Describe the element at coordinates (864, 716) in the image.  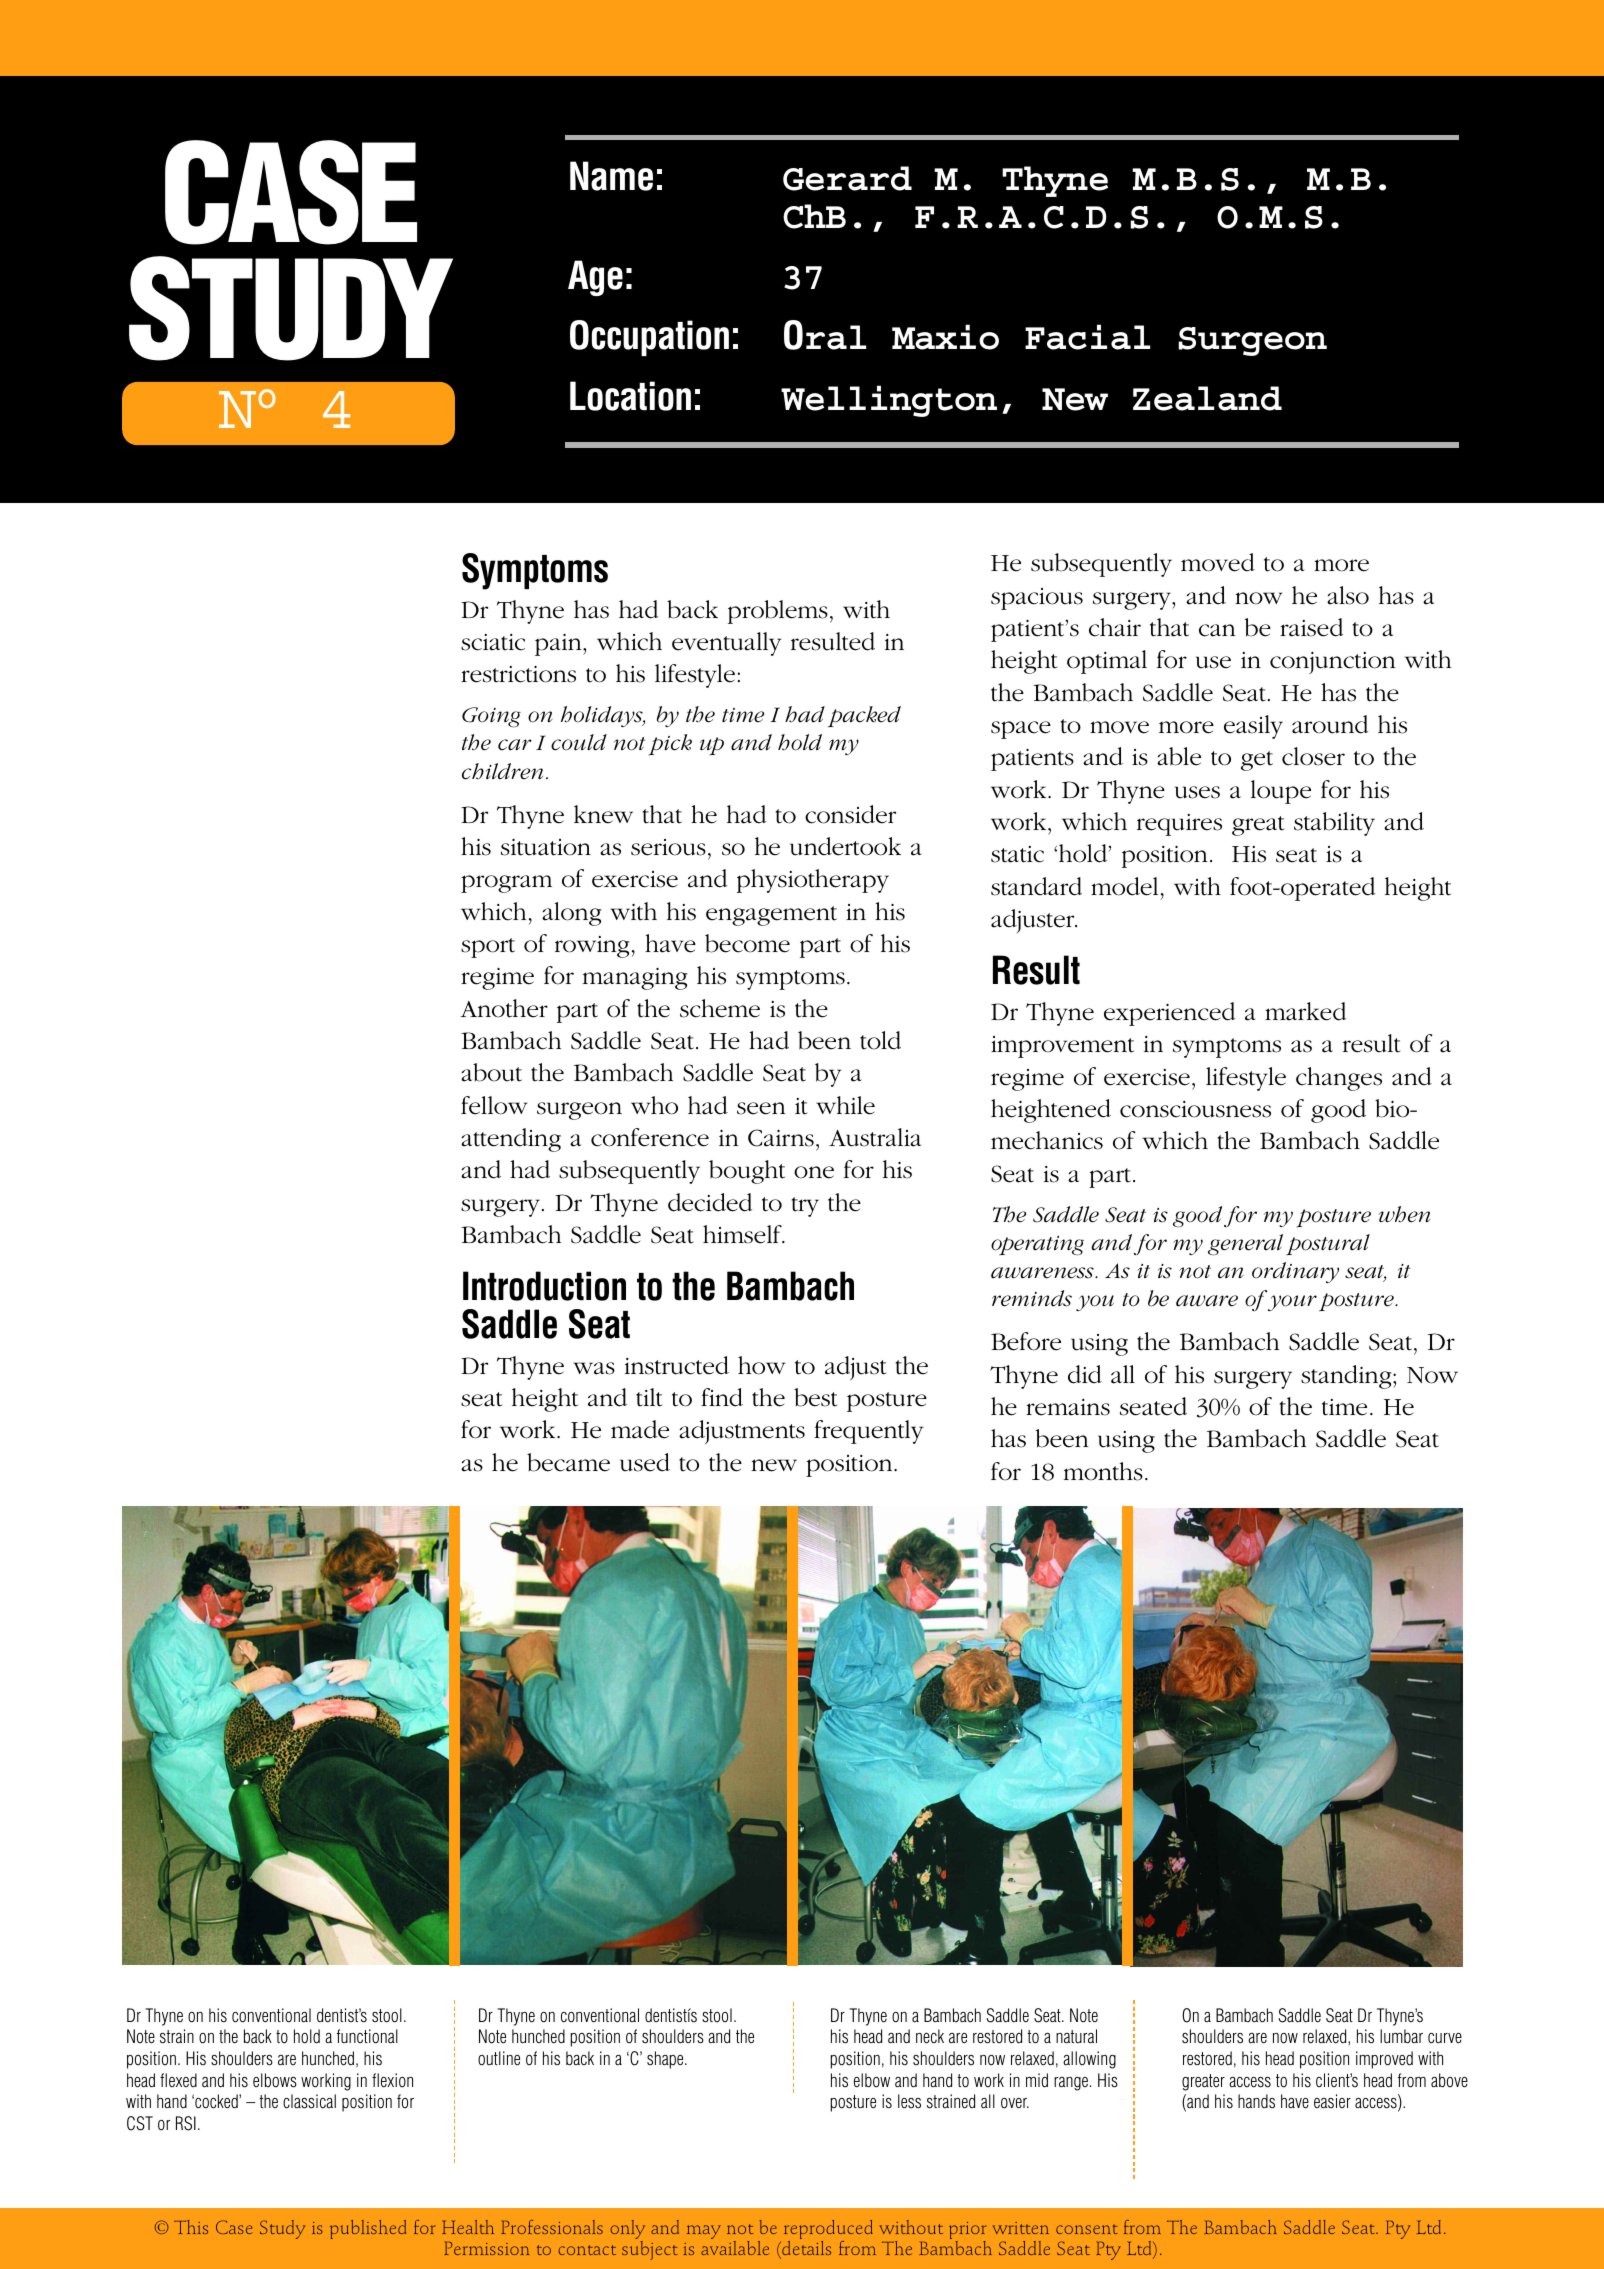
I see `packed` at that location.
